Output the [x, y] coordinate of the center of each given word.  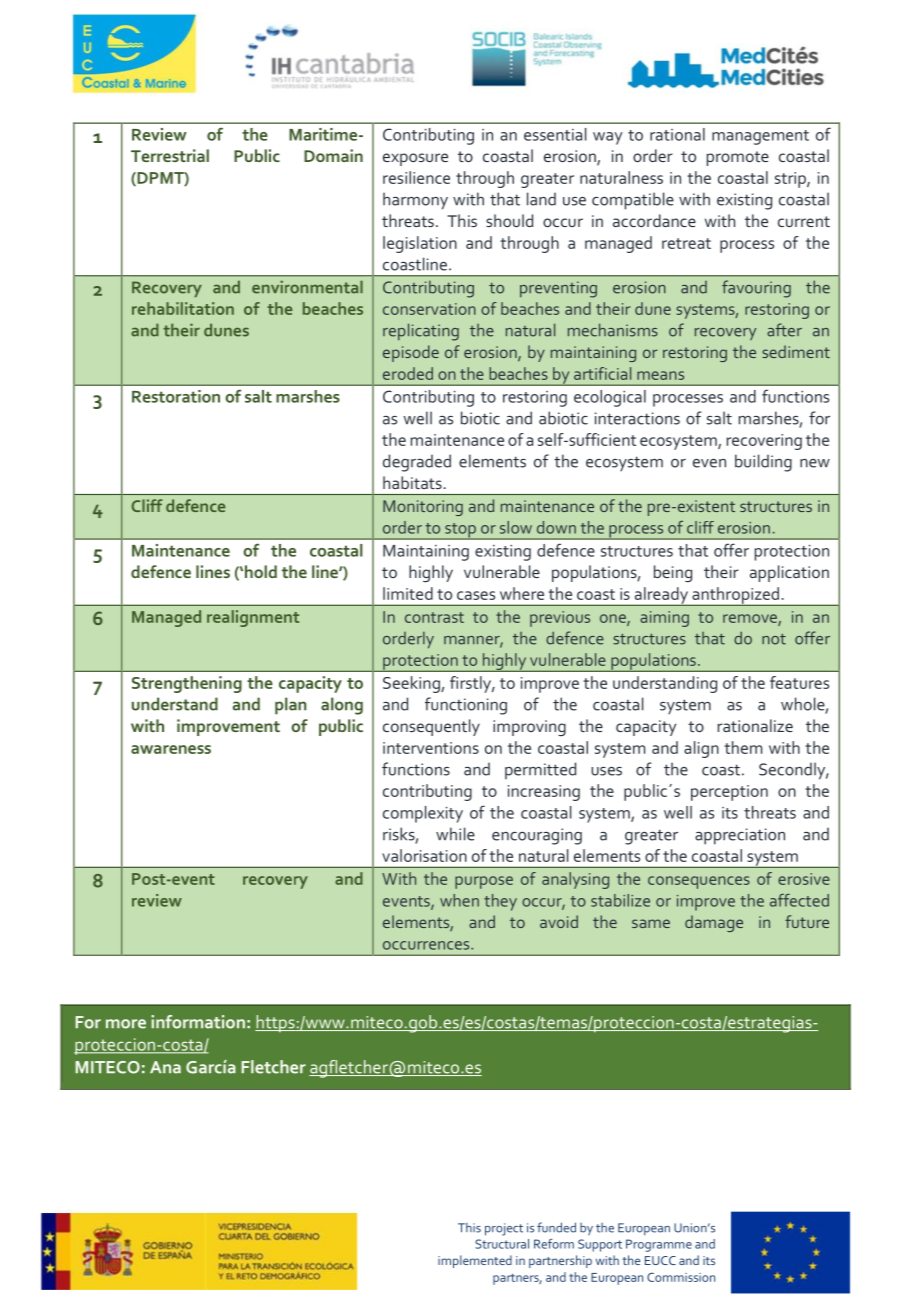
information [198, 1022]
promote [738, 158]
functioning [466, 706]
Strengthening [187, 684]
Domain [333, 155]
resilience [416, 177]
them [743, 747]
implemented [475, 1261]
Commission [681, 1277]
